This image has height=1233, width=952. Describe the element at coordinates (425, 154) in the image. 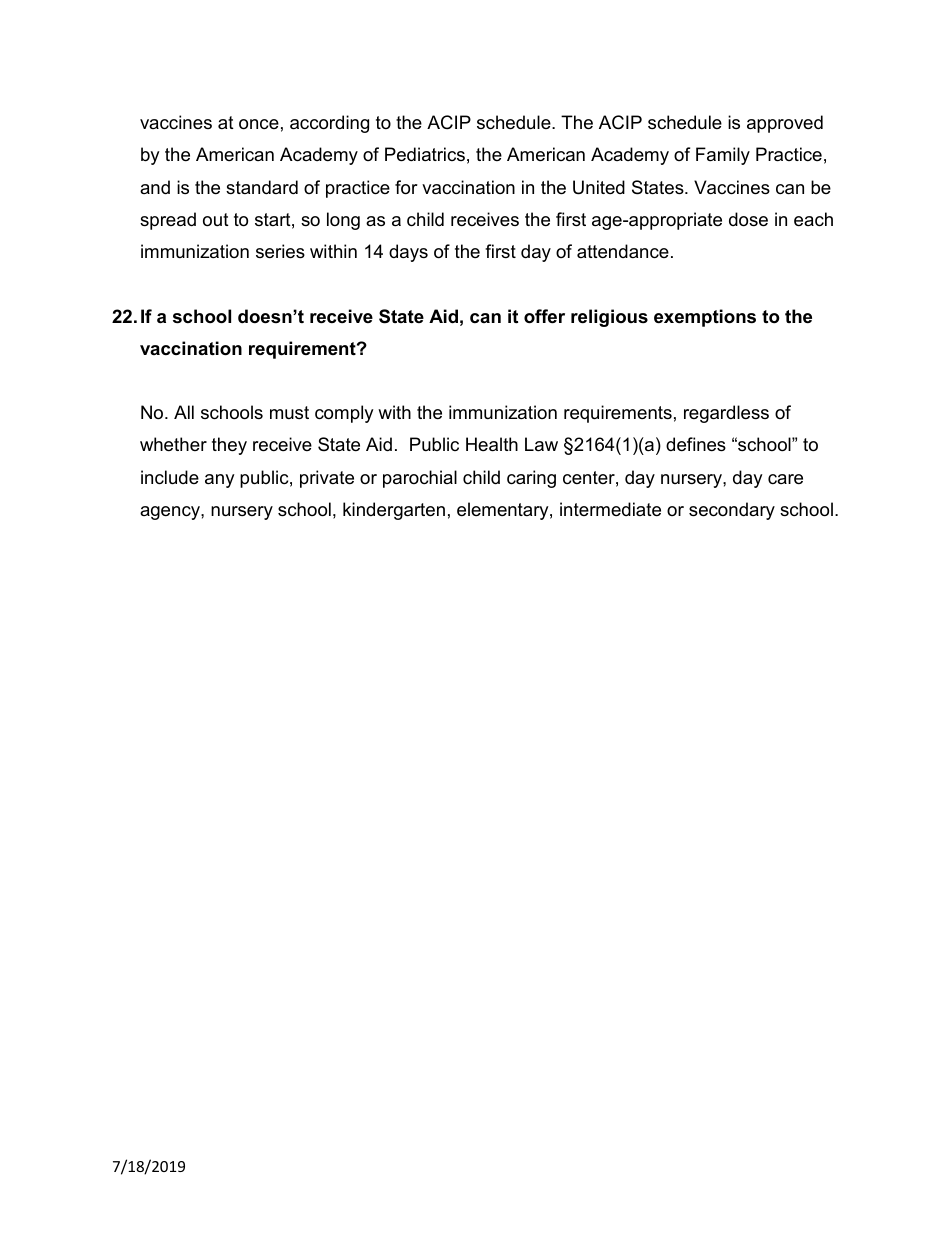

I see `Pediatrics` at that location.
